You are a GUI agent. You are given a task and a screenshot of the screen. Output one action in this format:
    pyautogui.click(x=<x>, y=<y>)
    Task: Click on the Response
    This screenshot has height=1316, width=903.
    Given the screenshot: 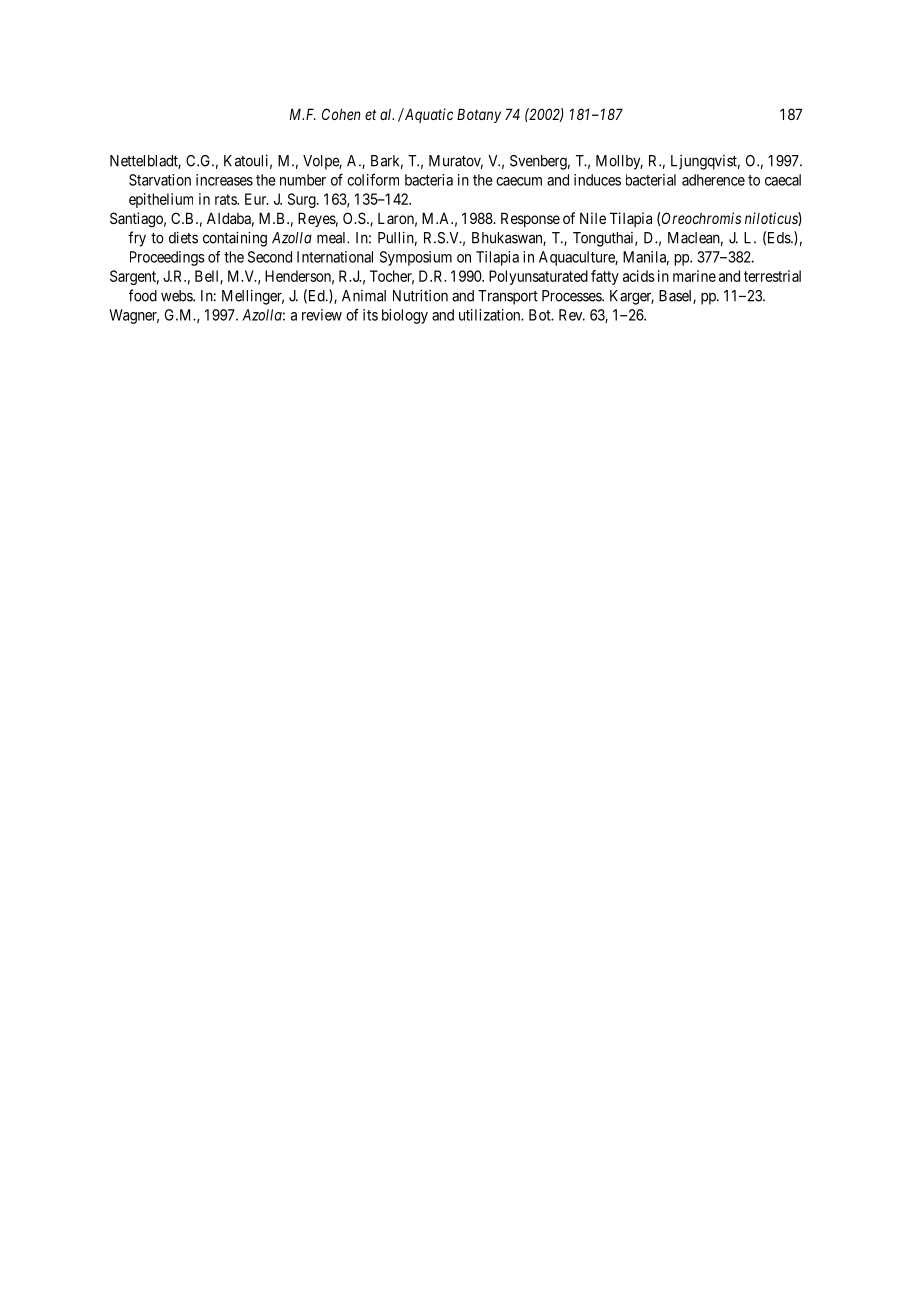 What is the action you would take?
    pyautogui.click(x=530, y=219)
